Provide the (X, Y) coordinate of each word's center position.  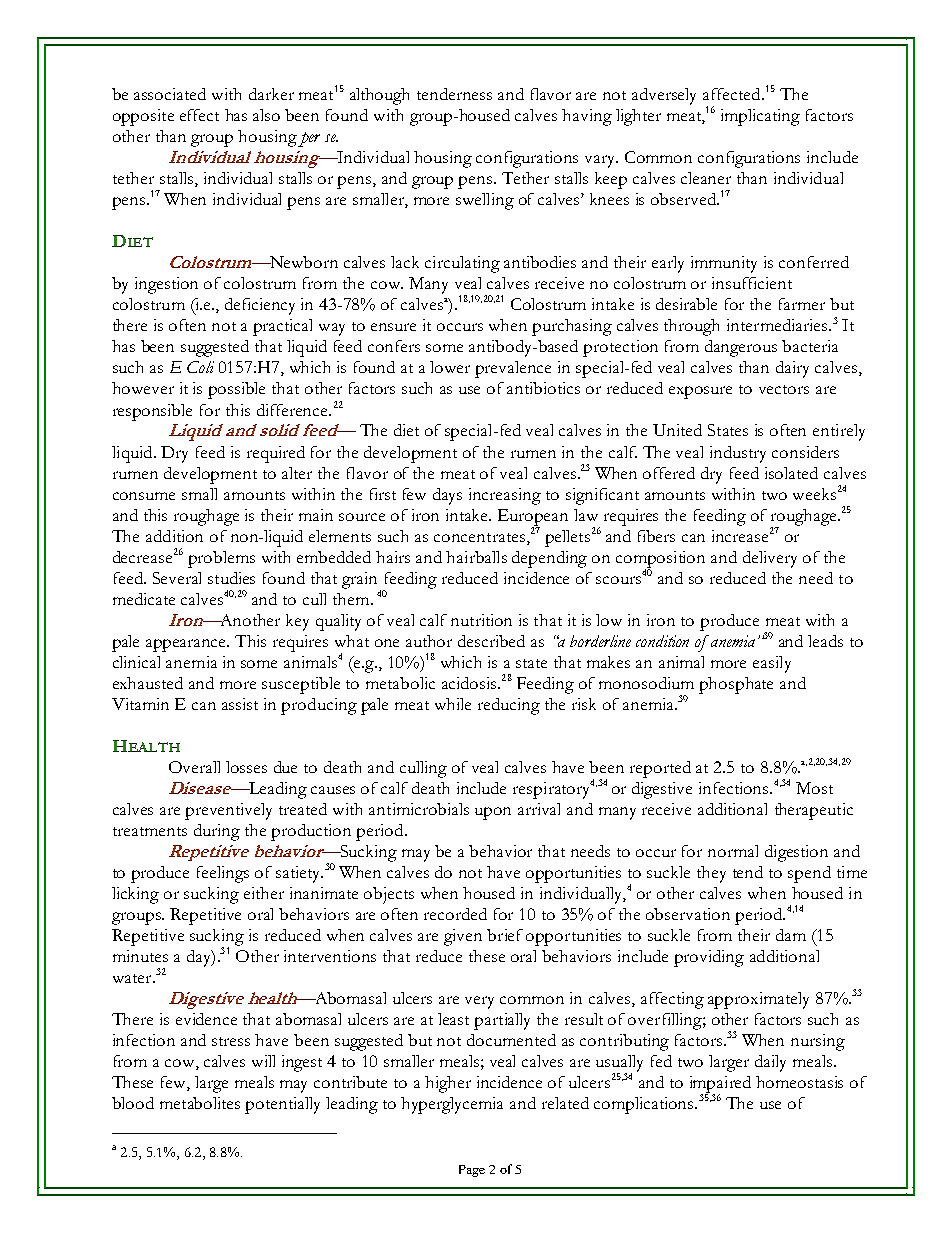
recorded (455, 914)
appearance (187, 645)
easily (772, 664)
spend (809, 874)
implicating (760, 117)
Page (472, 1171)
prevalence (513, 369)
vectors (784, 389)
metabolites (200, 1103)
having (587, 117)
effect (199, 115)
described (491, 641)
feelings (223, 874)
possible (236, 390)
